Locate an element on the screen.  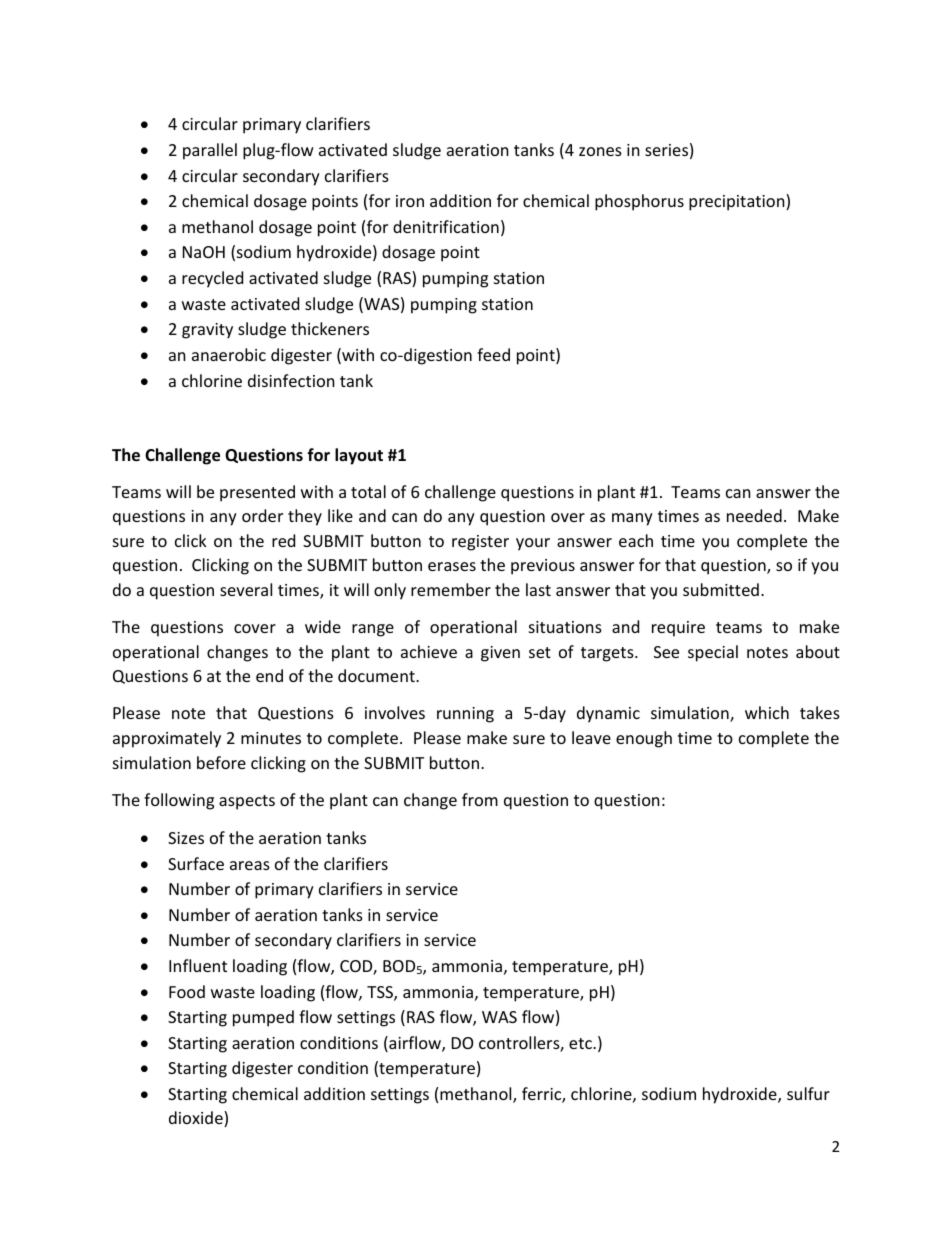
presented is located at coordinates (257, 493).
